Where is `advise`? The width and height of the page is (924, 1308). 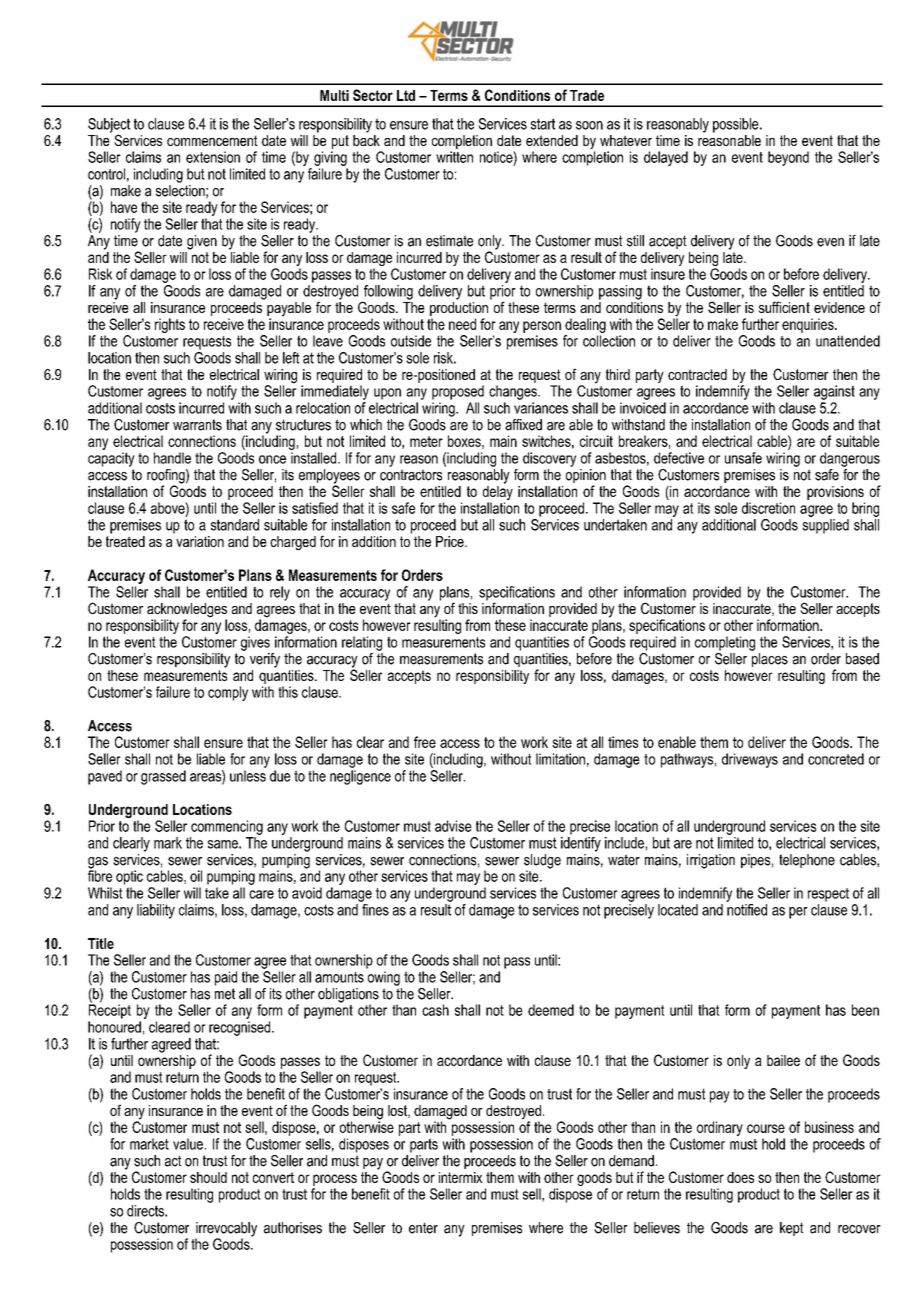
advise is located at coordinates (453, 826).
